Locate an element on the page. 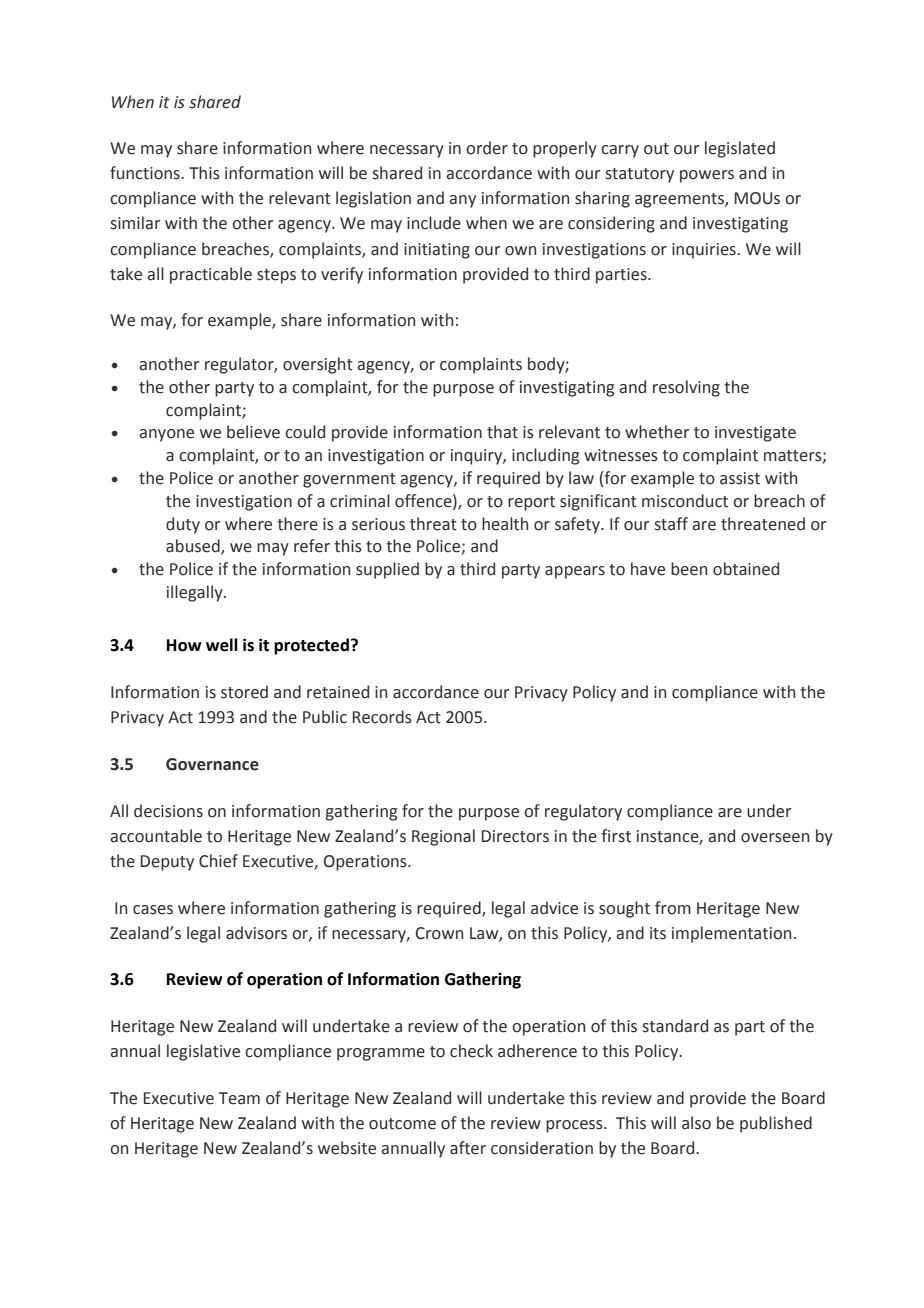  Team is located at coordinates (239, 1098).
